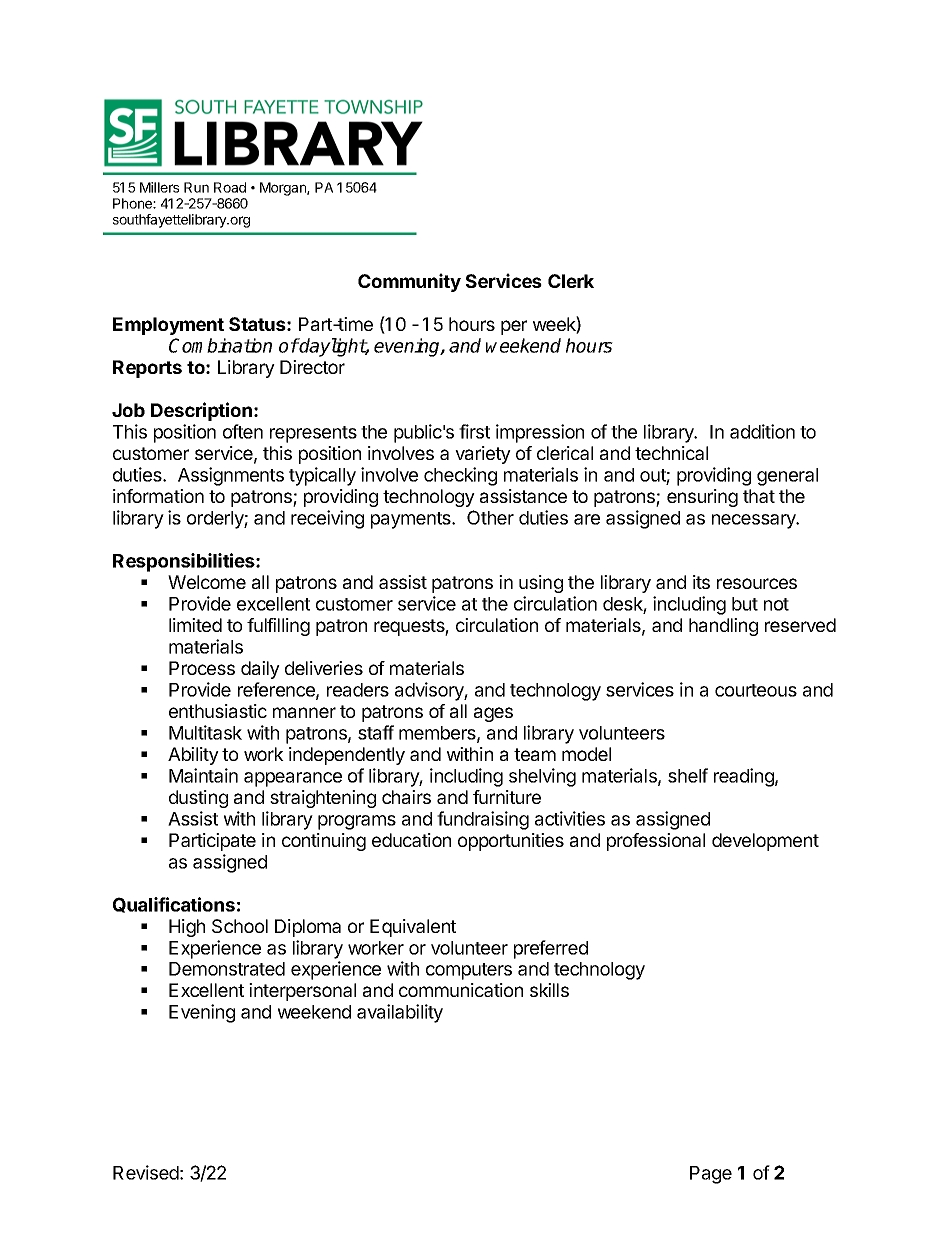 The image size is (952, 1233). What do you see at coordinates (302, 992) in the page?
I see `interpersonal` at bounding box center [302, 992].
